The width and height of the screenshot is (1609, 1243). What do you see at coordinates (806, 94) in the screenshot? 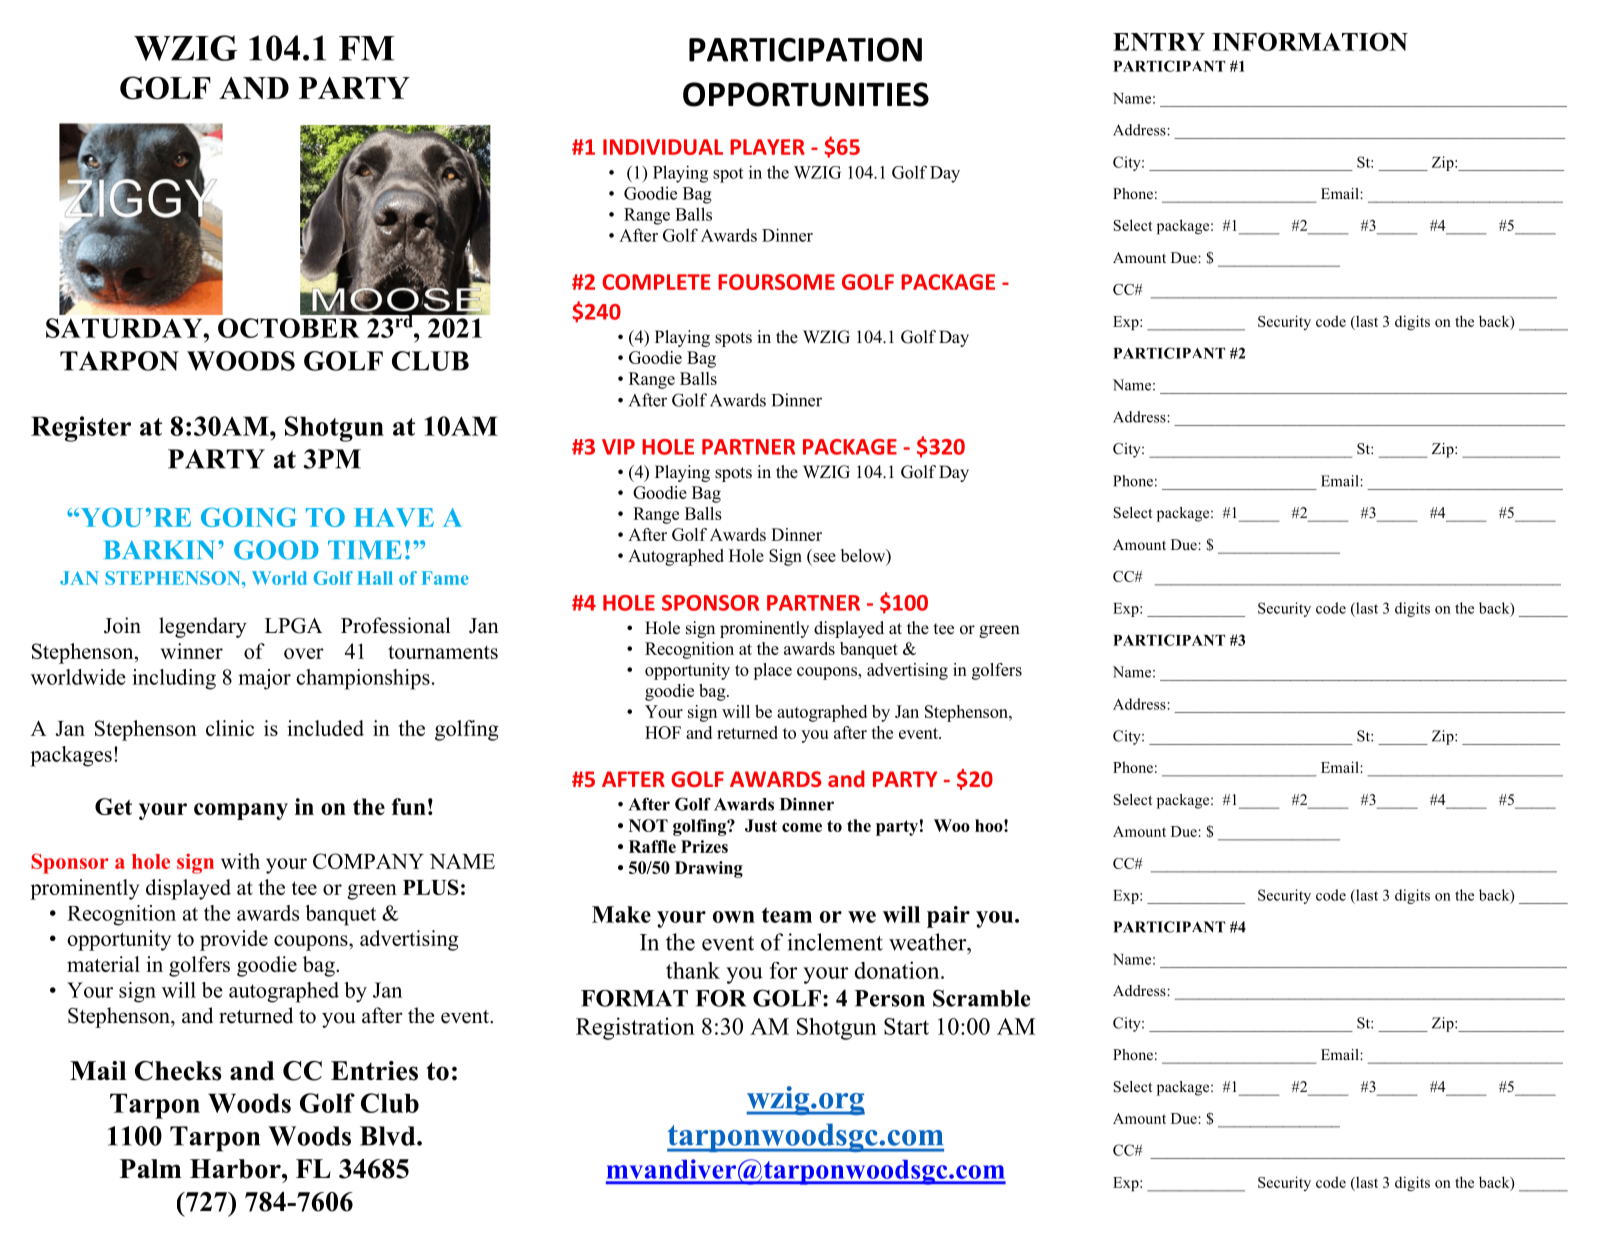
I see `OPPORTUNITIES` at bounding box center [806, 94].
